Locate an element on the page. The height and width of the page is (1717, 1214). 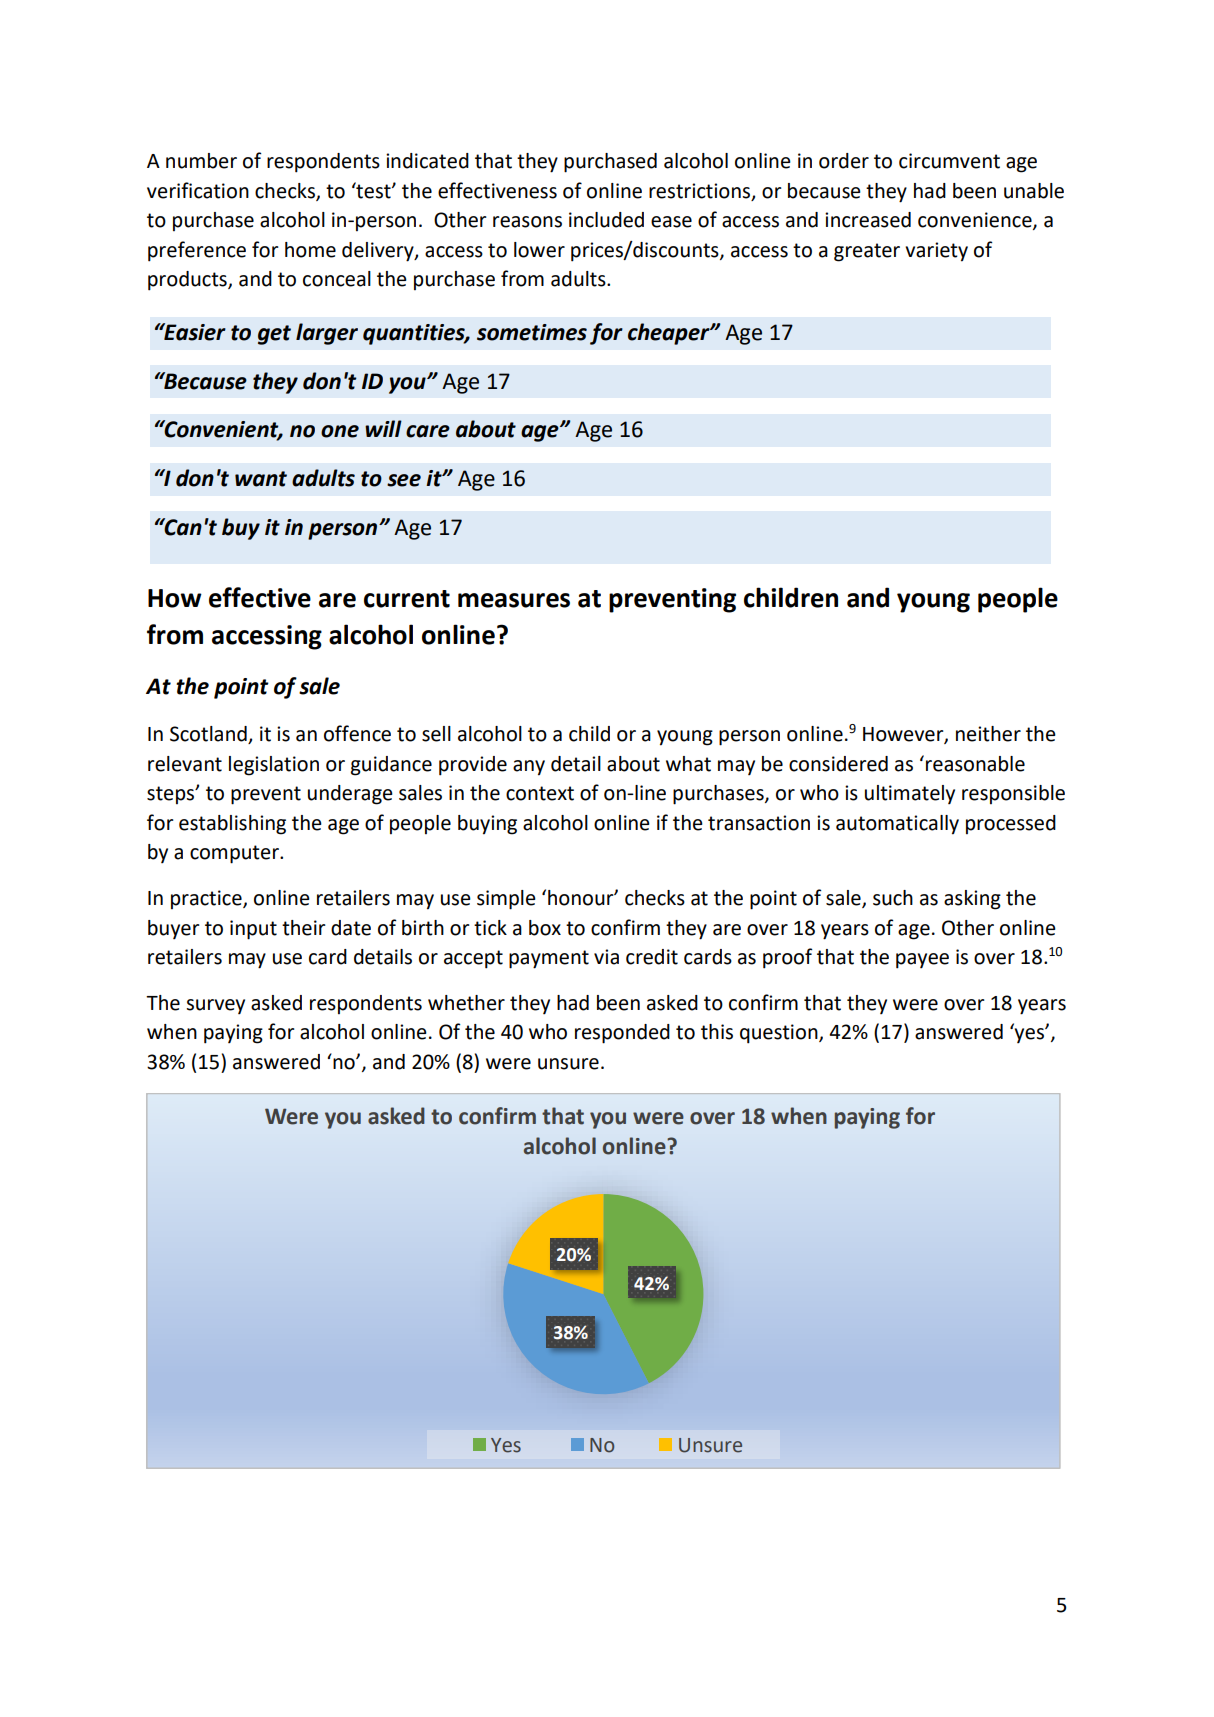
computer is located at coordinates (235, 854).
